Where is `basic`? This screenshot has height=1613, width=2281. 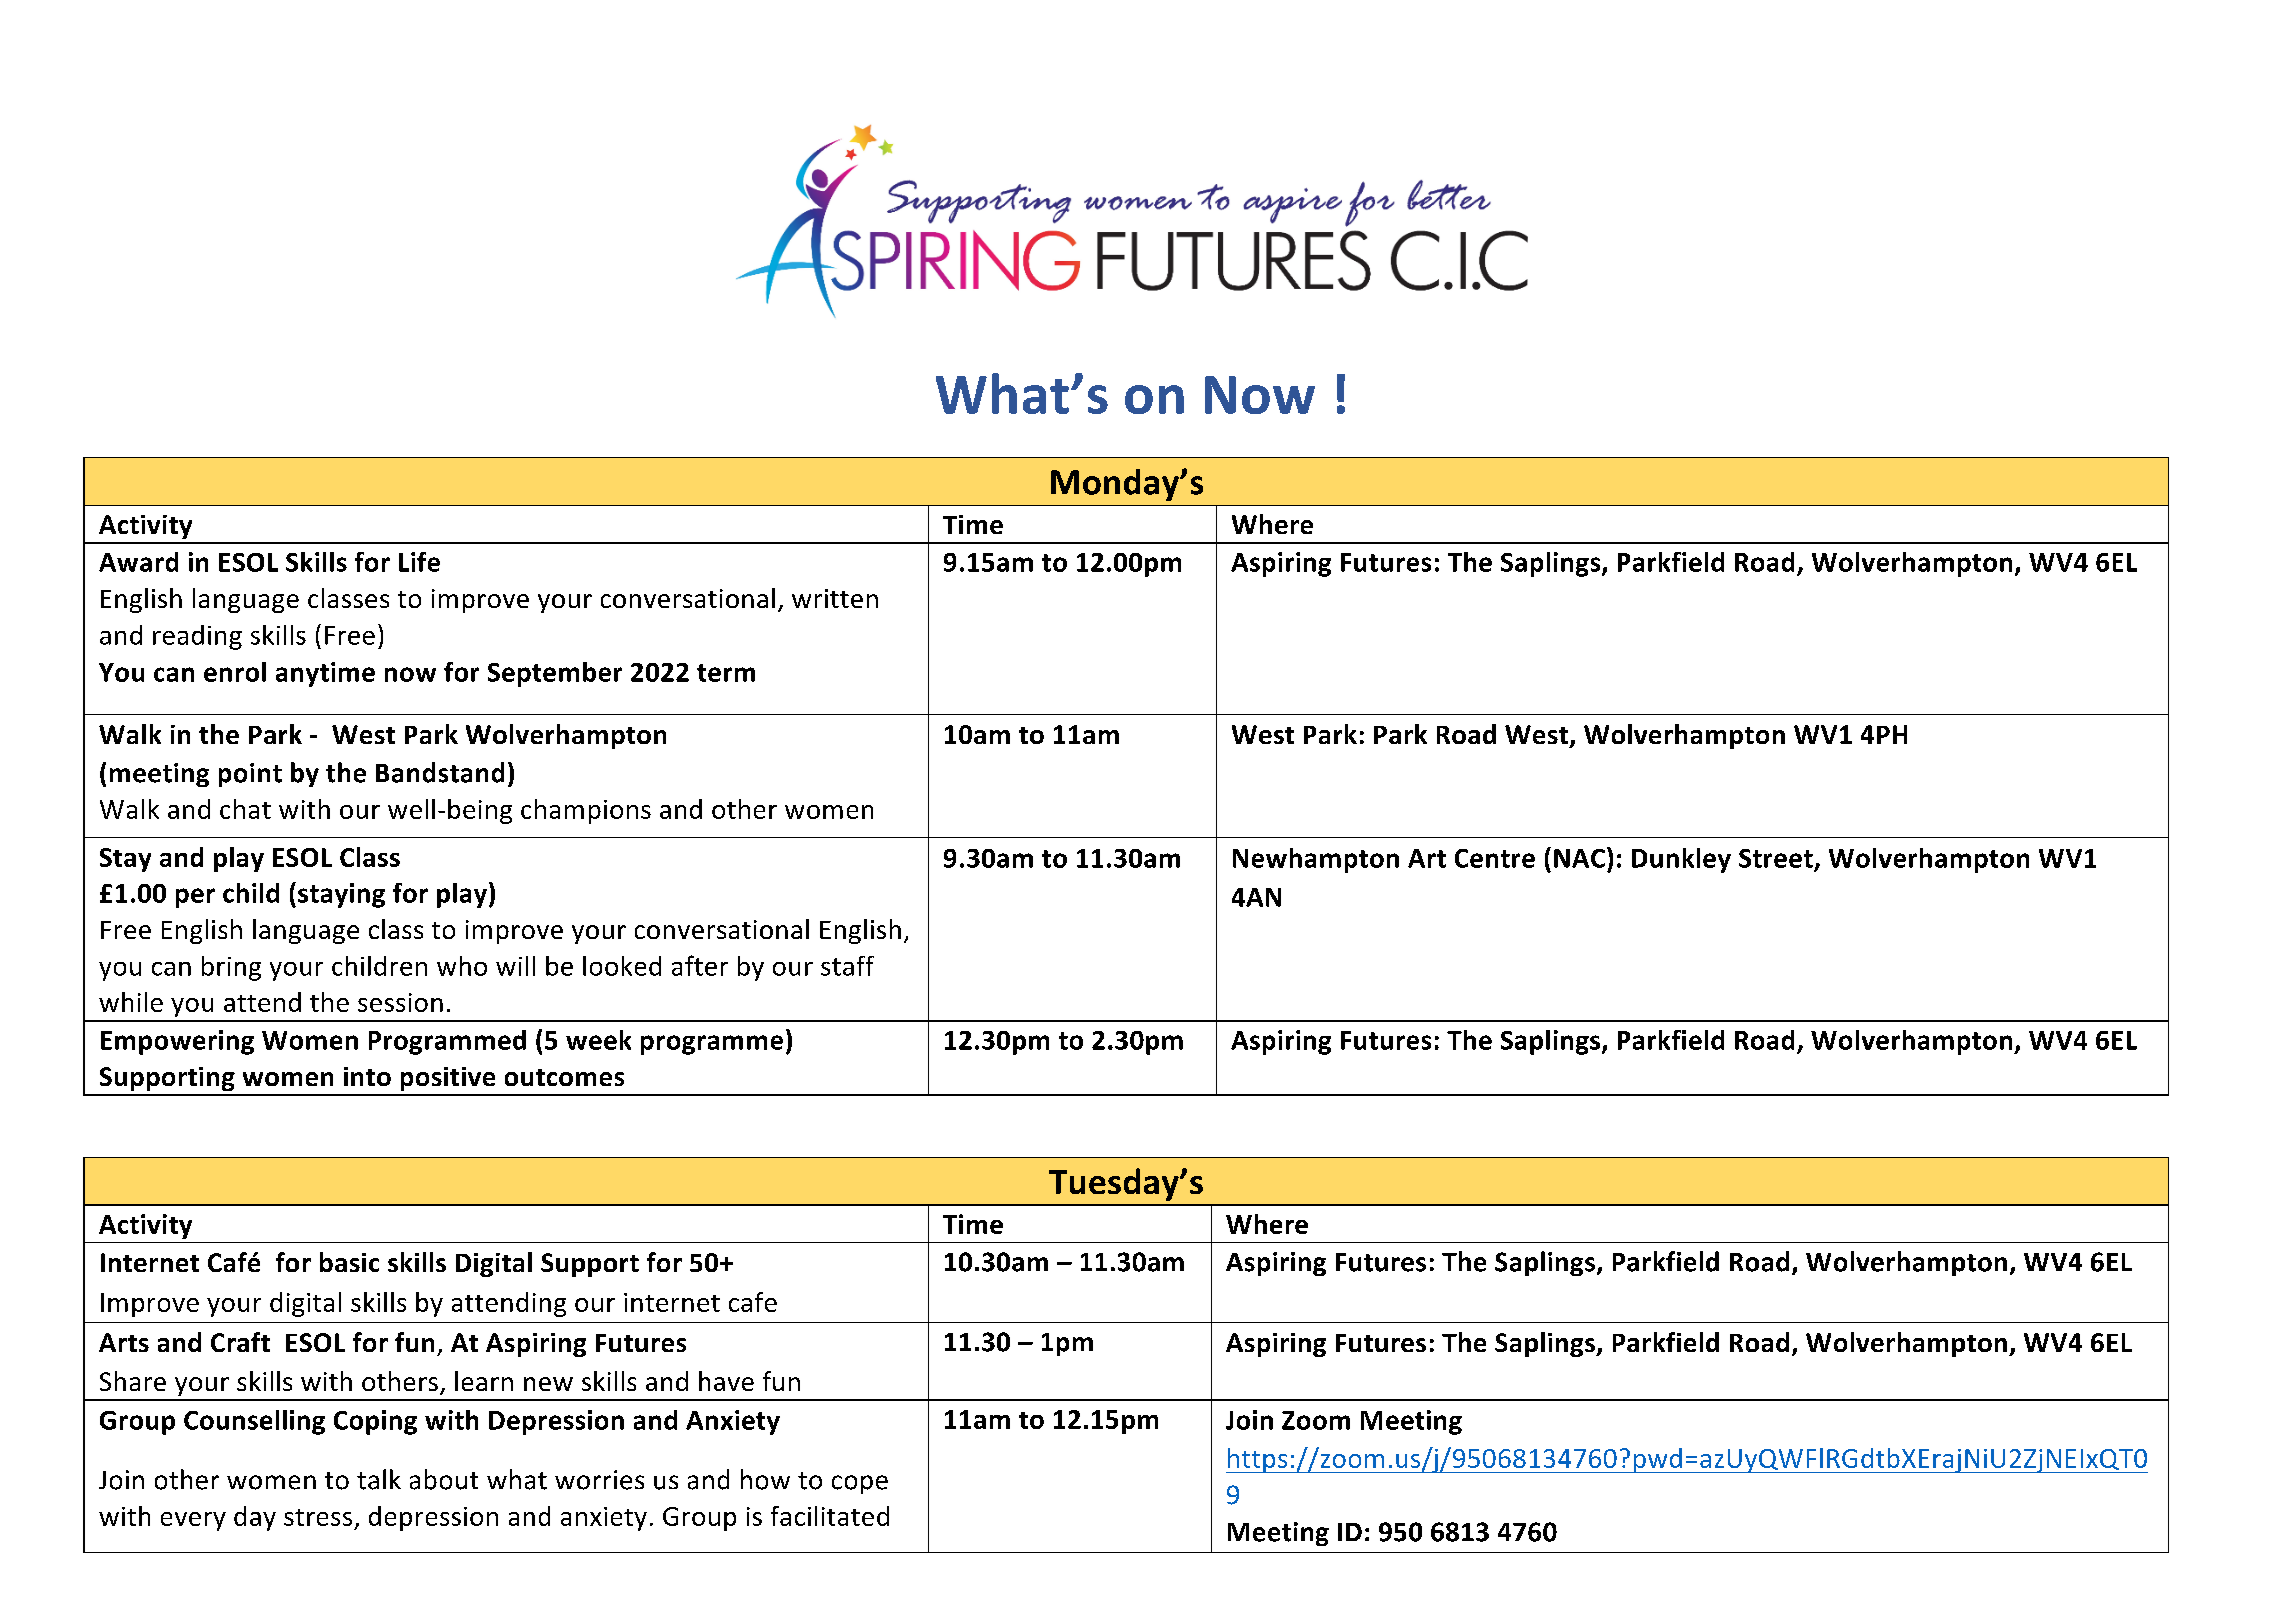 basic is located at coordinates (349, 1262).
